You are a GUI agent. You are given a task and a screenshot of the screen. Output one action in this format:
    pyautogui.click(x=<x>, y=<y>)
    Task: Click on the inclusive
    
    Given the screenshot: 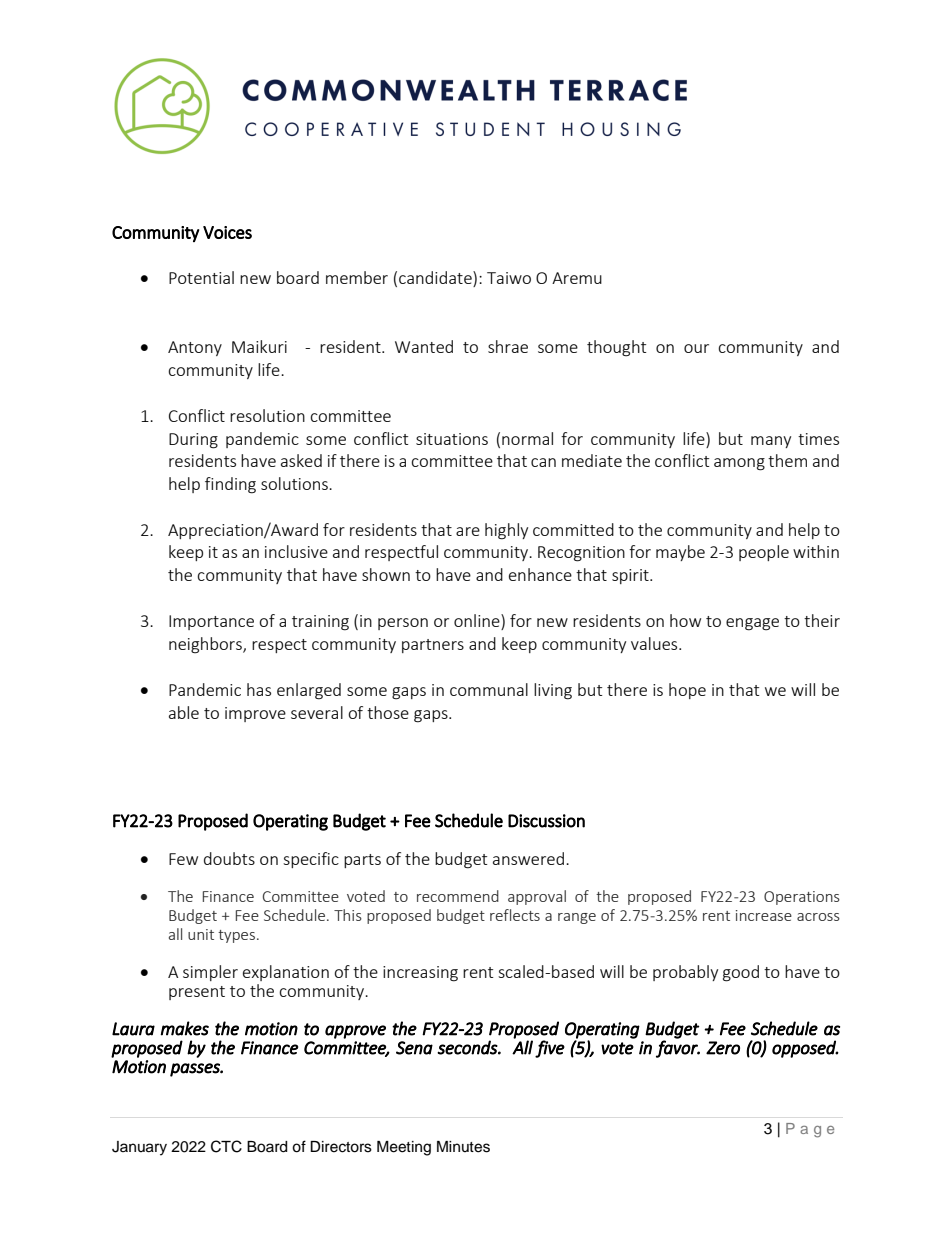 What is the action you would take?
    pyautogui.click(x=296, y=551)
